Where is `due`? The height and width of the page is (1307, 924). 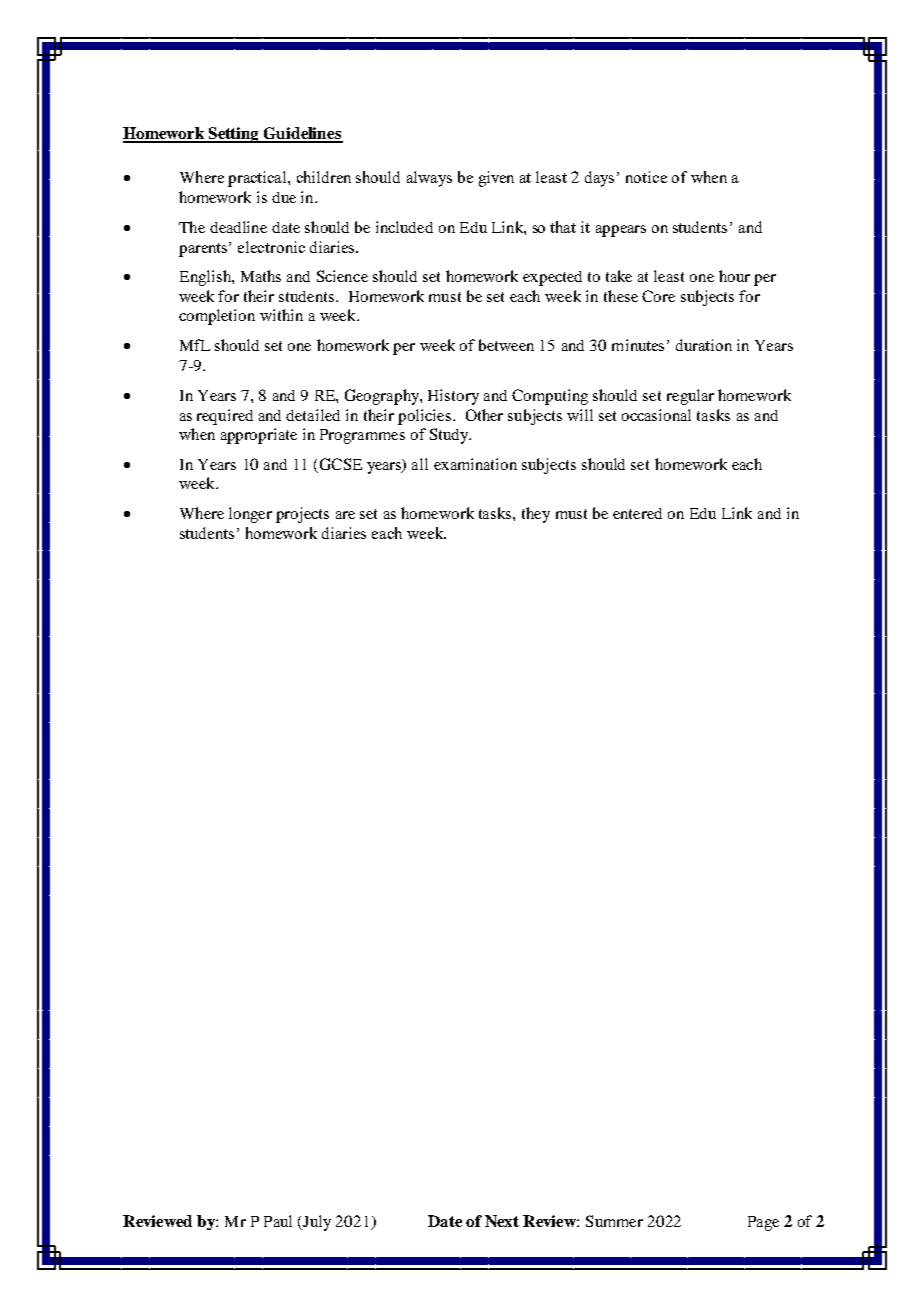 due is located at coordinates (284, 197).
